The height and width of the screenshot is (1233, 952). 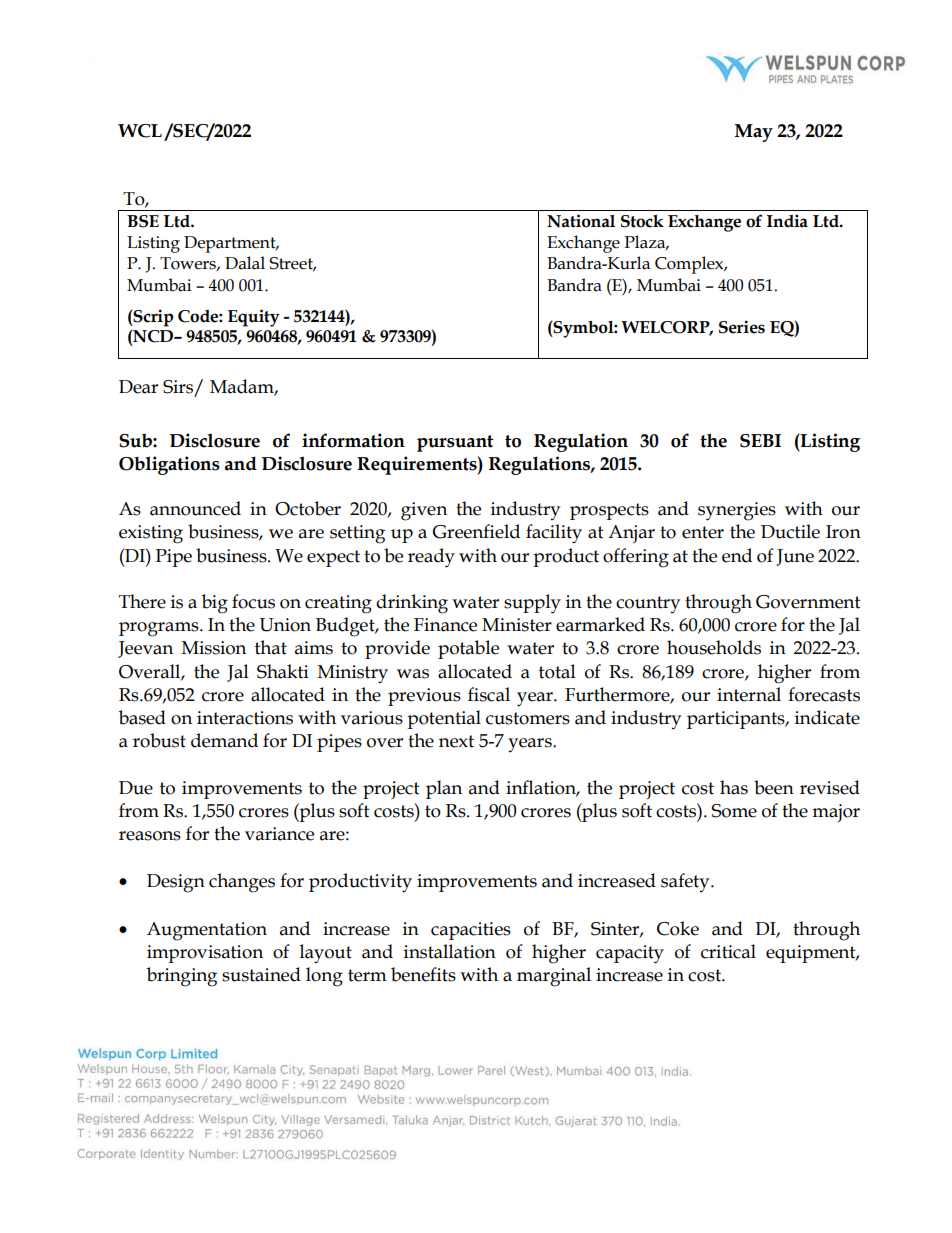 I want to click on existing, so click(x=151, y=534).
